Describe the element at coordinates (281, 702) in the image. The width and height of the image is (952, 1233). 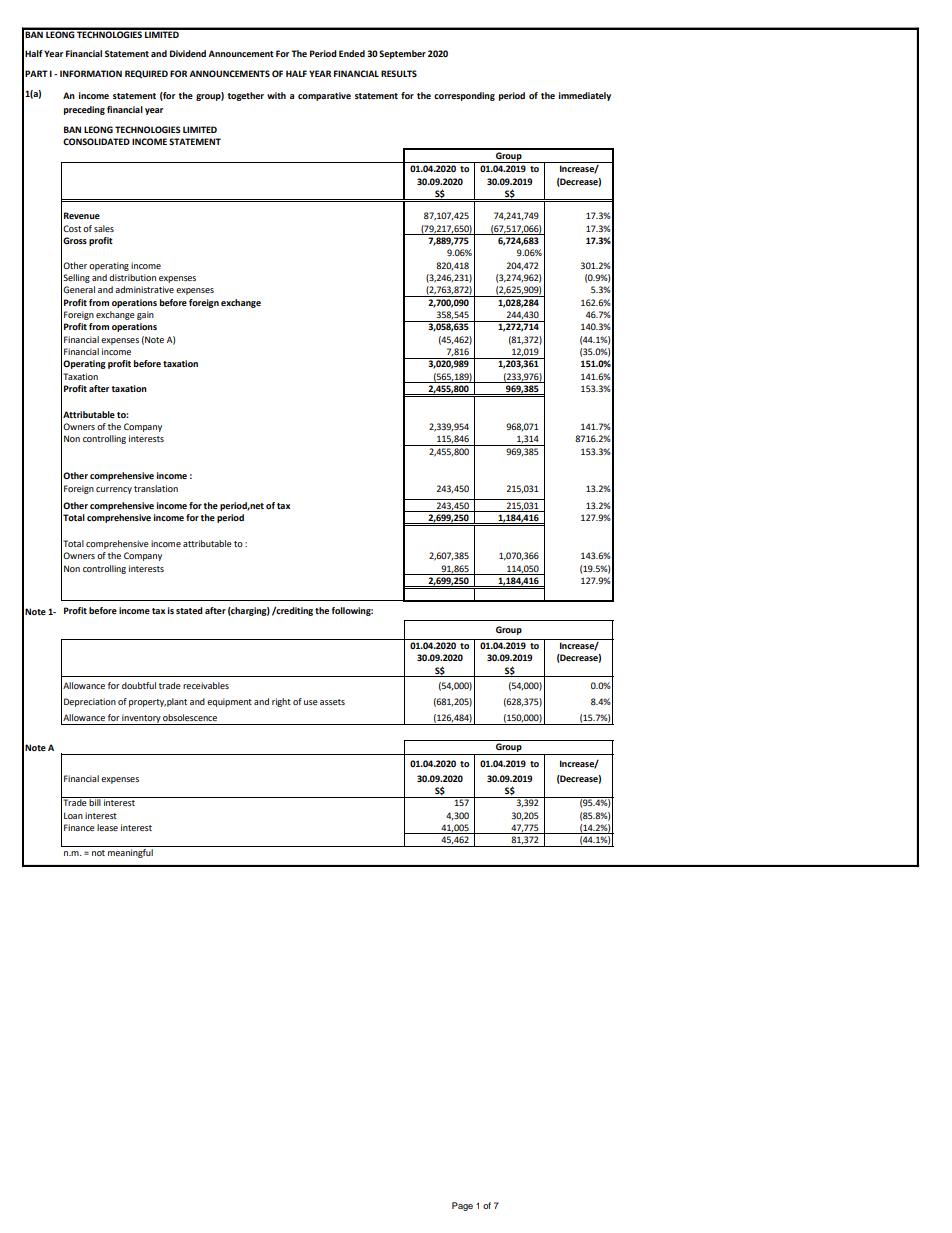
I see `right` at that location.
